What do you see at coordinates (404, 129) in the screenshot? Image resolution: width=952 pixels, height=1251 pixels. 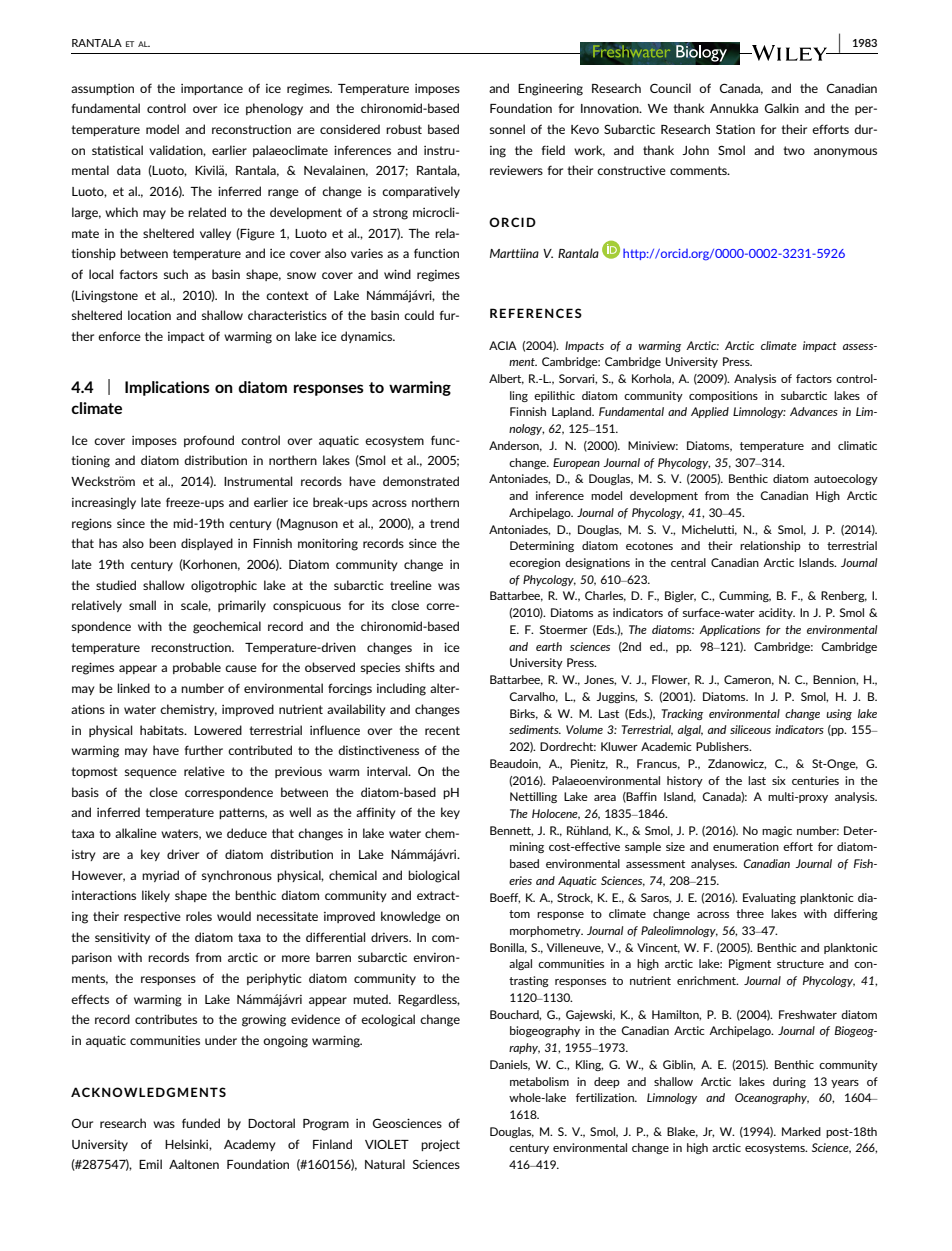 I see `robust` at bounding box center [404, 129].
